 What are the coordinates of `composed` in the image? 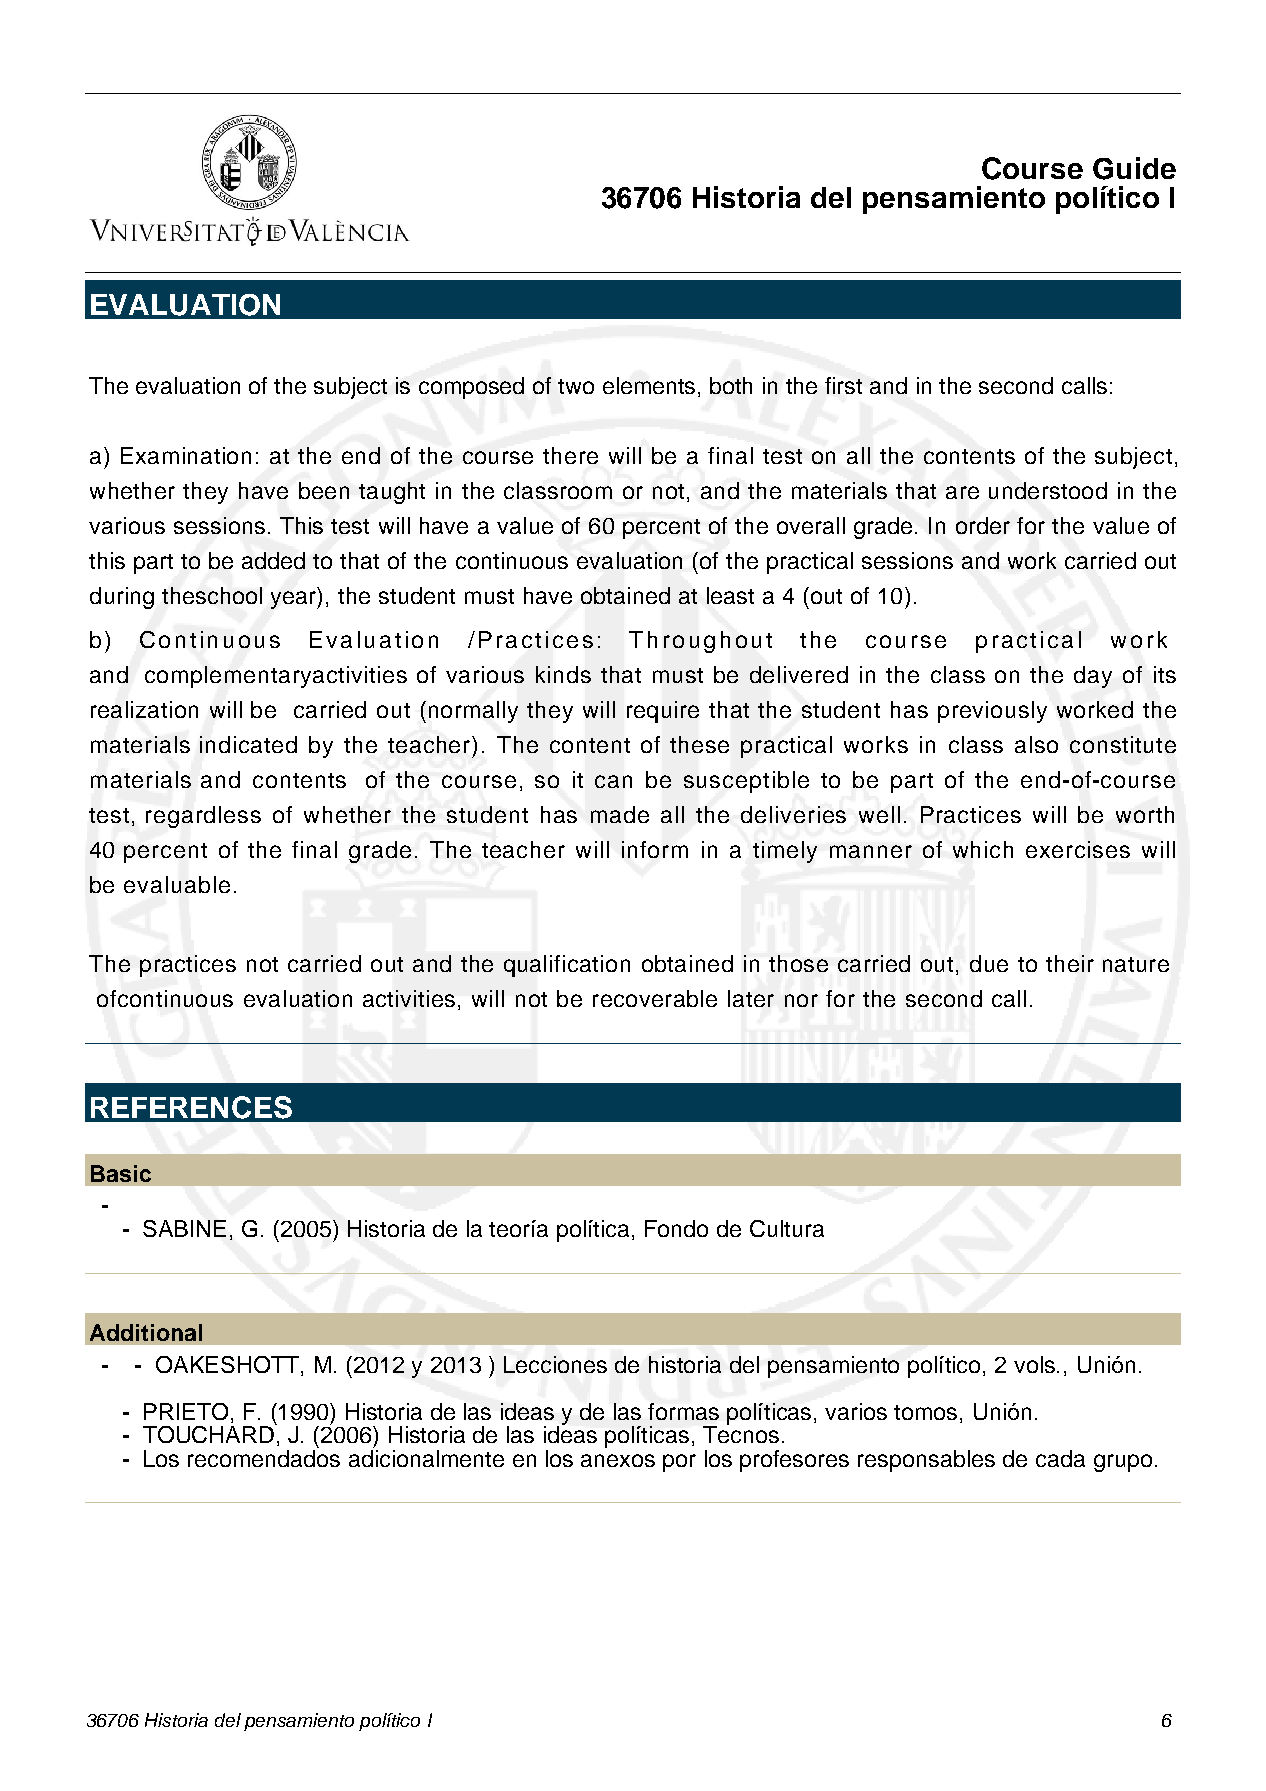 It's located at (471, 388).
